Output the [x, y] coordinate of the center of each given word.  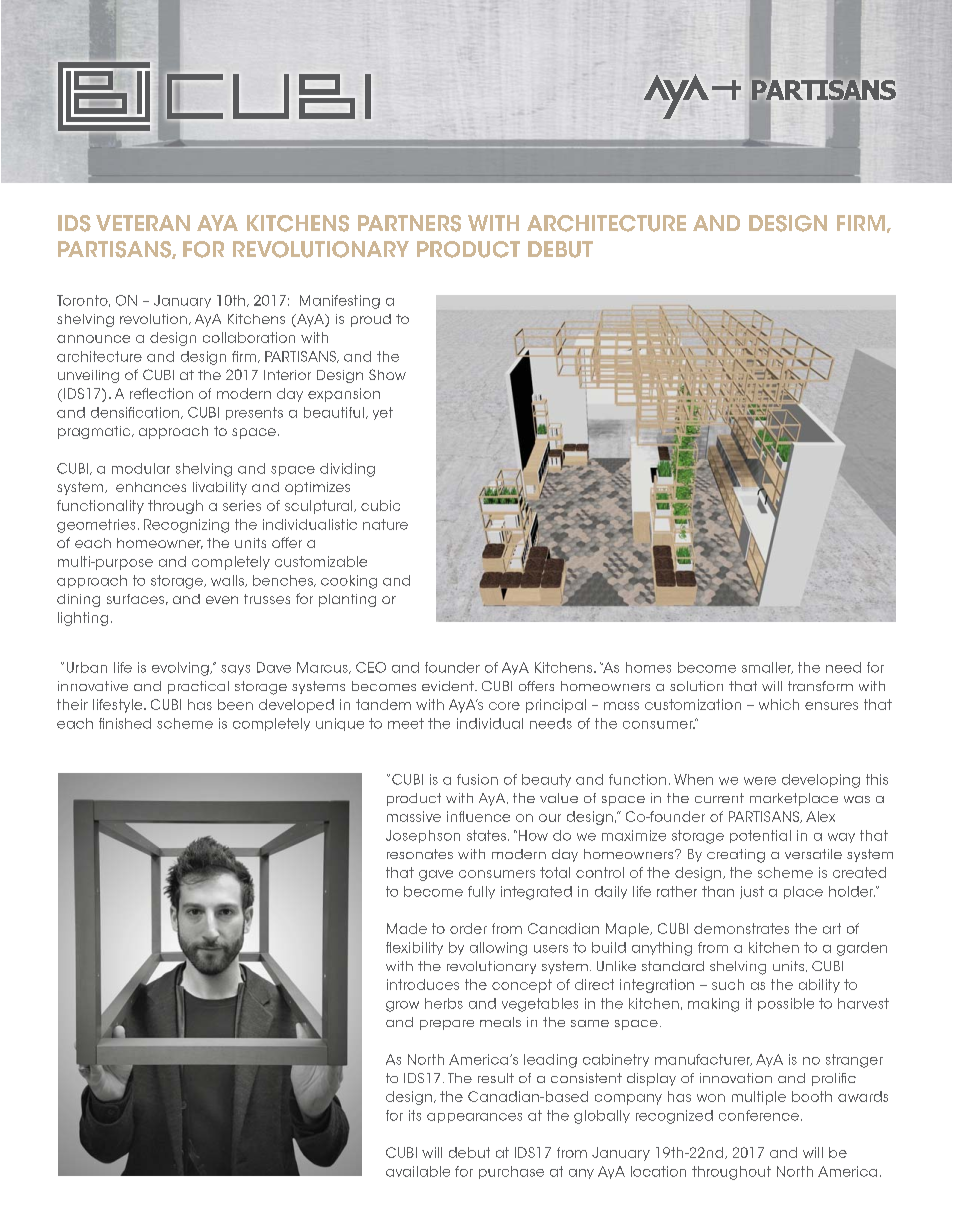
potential [760, 836]
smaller [767, 668]
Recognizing [186, 526]
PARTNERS [409, 223]
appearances [474, 1118]
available [418, 1171]
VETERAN [143, 223]
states [486, 835]
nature [385, 524]
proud [371, 320]
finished [125, 723]
